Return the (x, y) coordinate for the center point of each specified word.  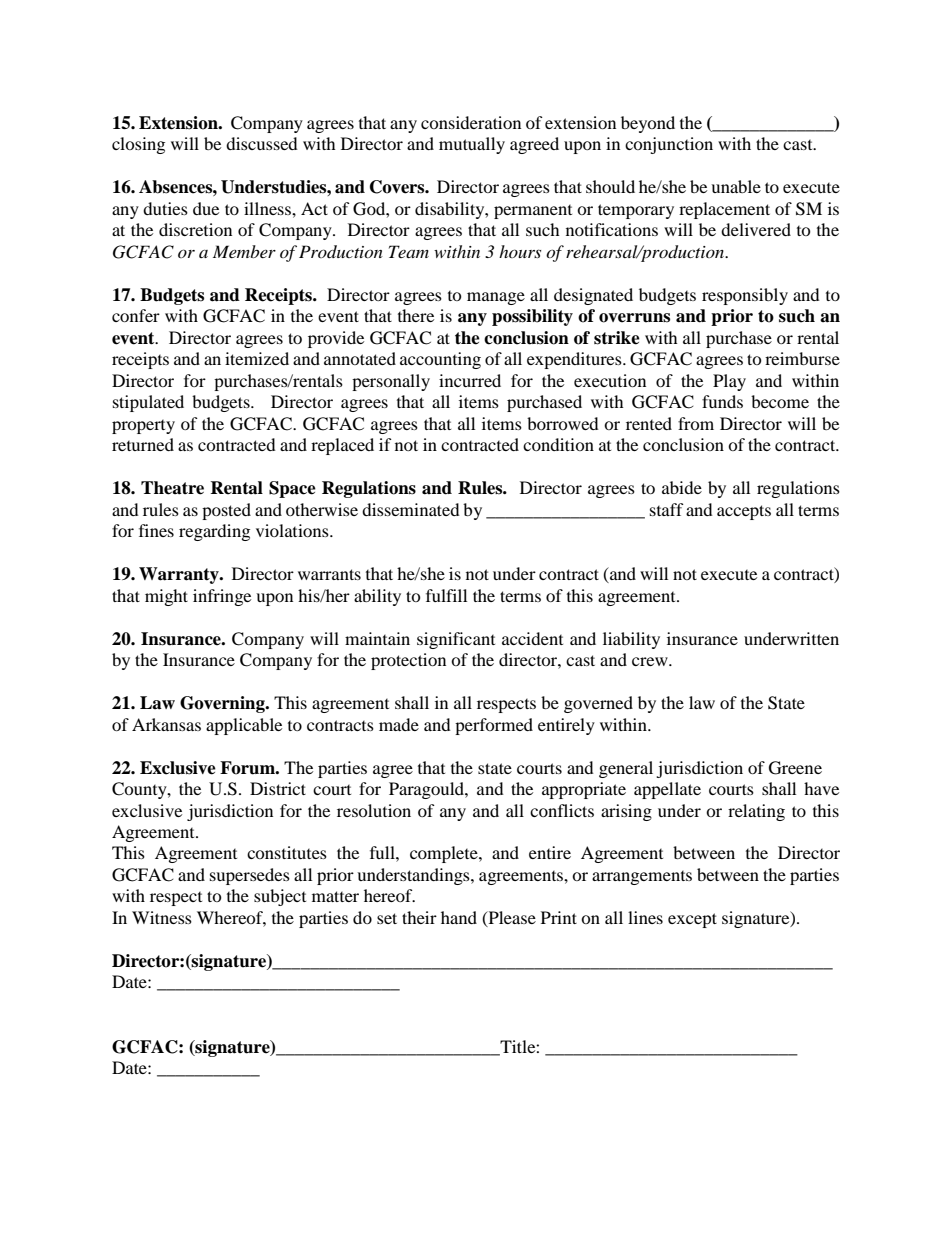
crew (651, 661)
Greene (795, 768)
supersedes (250, 876)
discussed (262, 143)
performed (494, 726)
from (696, 423)
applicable (244, 726)
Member (244, 251)
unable (736, 186)
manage (496, 298)
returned (143, 444)
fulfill (446, 595)
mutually (472, 145)
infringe (222, 597)
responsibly (745, 296)
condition (558, 444)
